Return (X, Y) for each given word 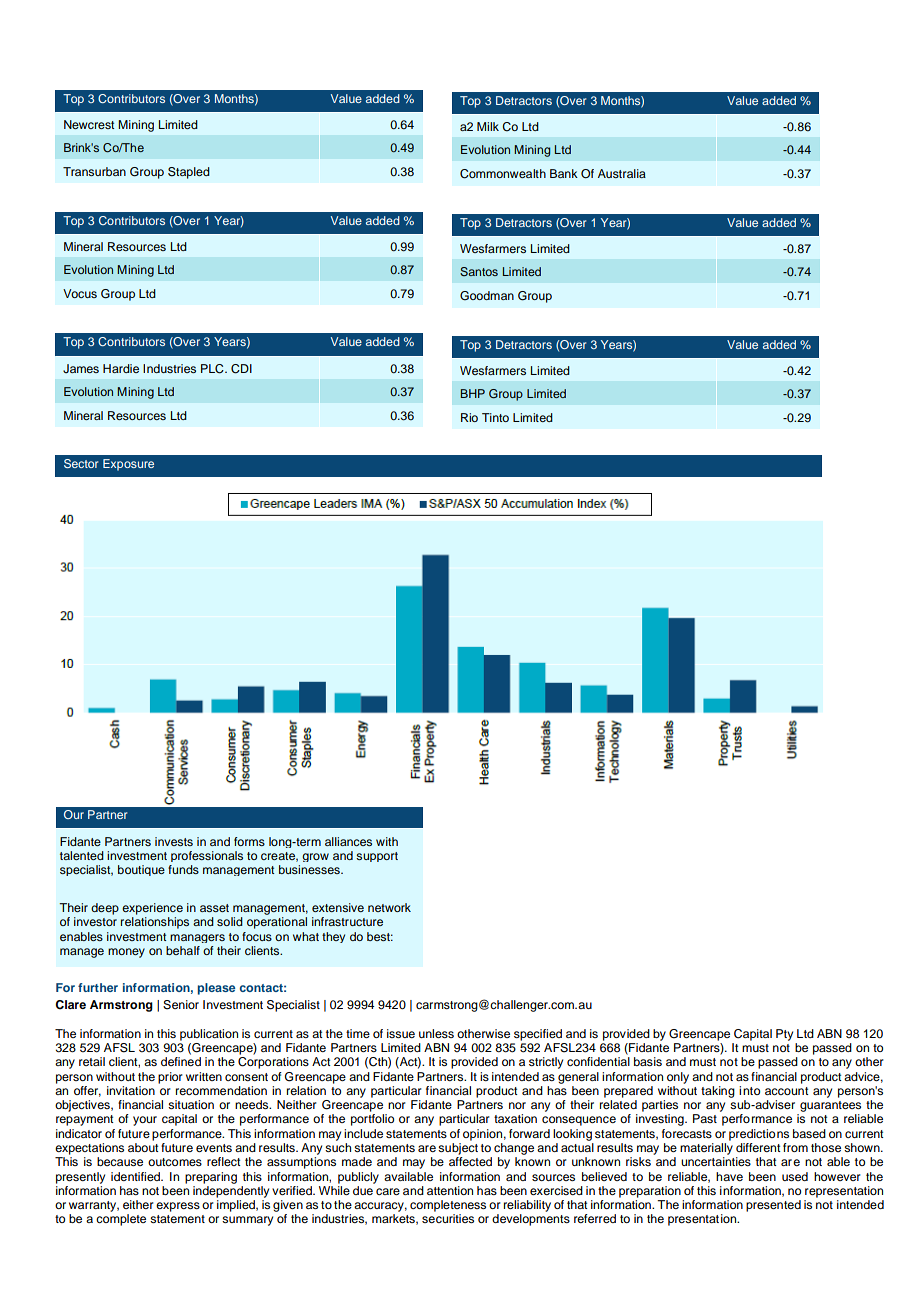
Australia (622, 173)
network (389, 907)
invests (174, 841)
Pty (784, 1035)
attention (450, 1190)
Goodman (487, 296)
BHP (473, 393)
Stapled (189, 173)
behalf (183, 950)
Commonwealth (503, 174)
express (178, 1207)
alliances (348, 841)
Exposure (128, 465)
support (377, 857)
